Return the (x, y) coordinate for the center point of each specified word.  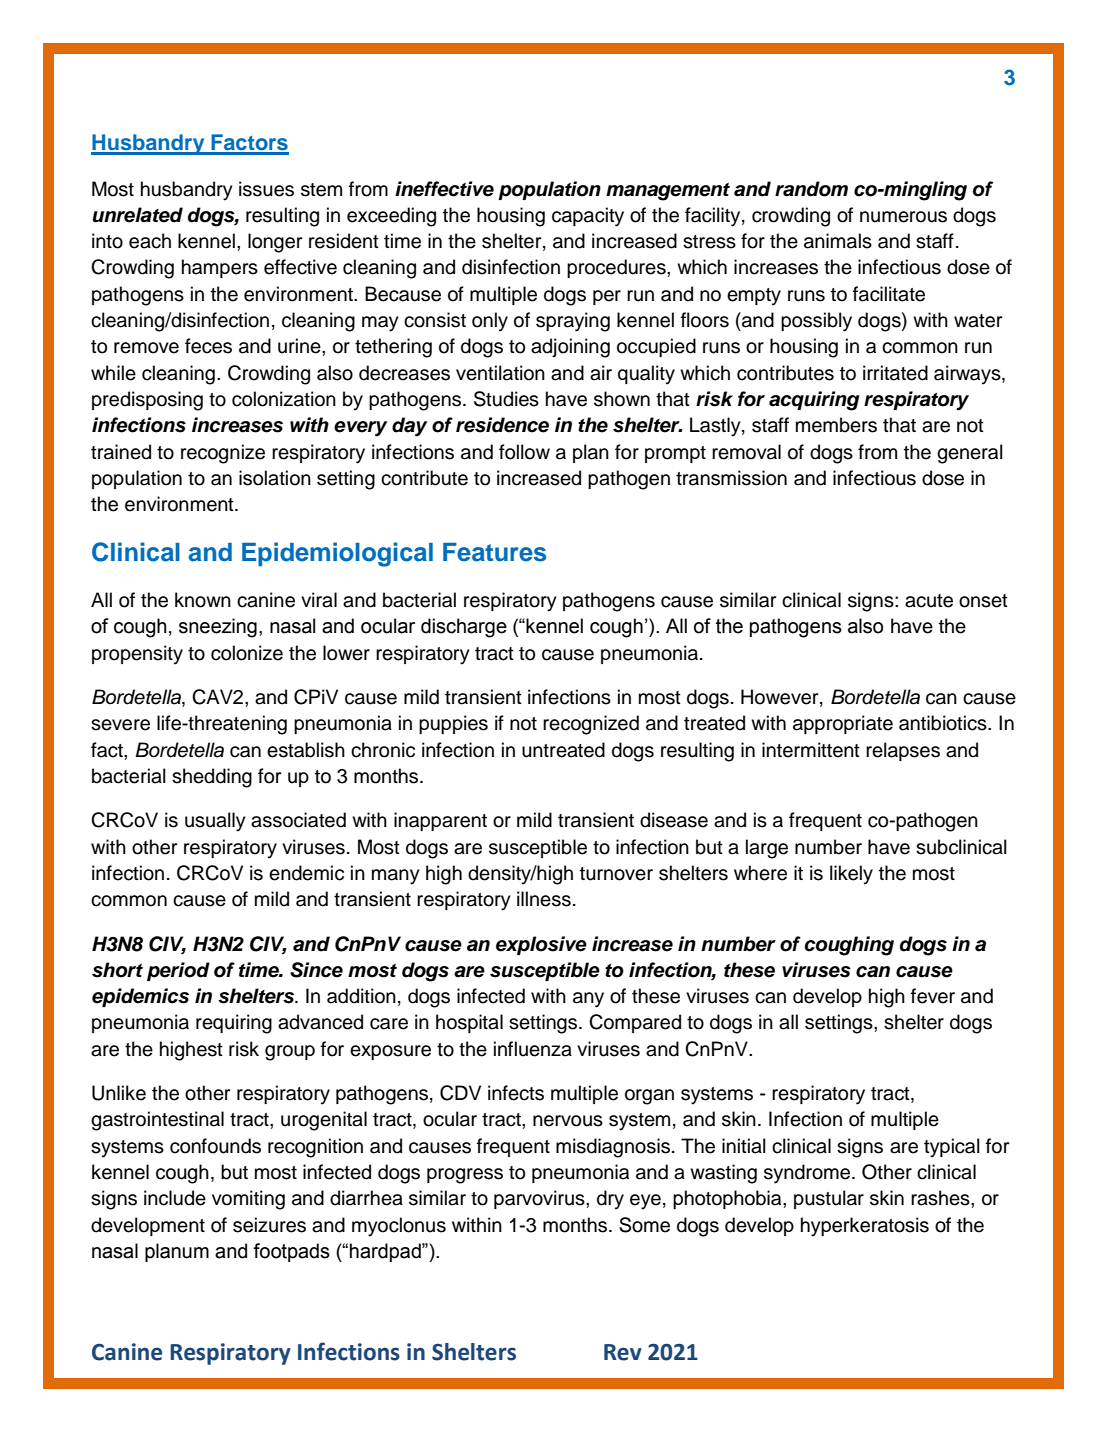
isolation (275, 478)
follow (524, 452)
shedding (212, 778)
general (970, 454)
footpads (291, 1252)
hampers (220, 268)
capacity (588, 217)
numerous (903, 217)
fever (933, 996)
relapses (903, 751)
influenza (533, 1049)
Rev (623, 1352)
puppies (453, 724)
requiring (234, 1024)
